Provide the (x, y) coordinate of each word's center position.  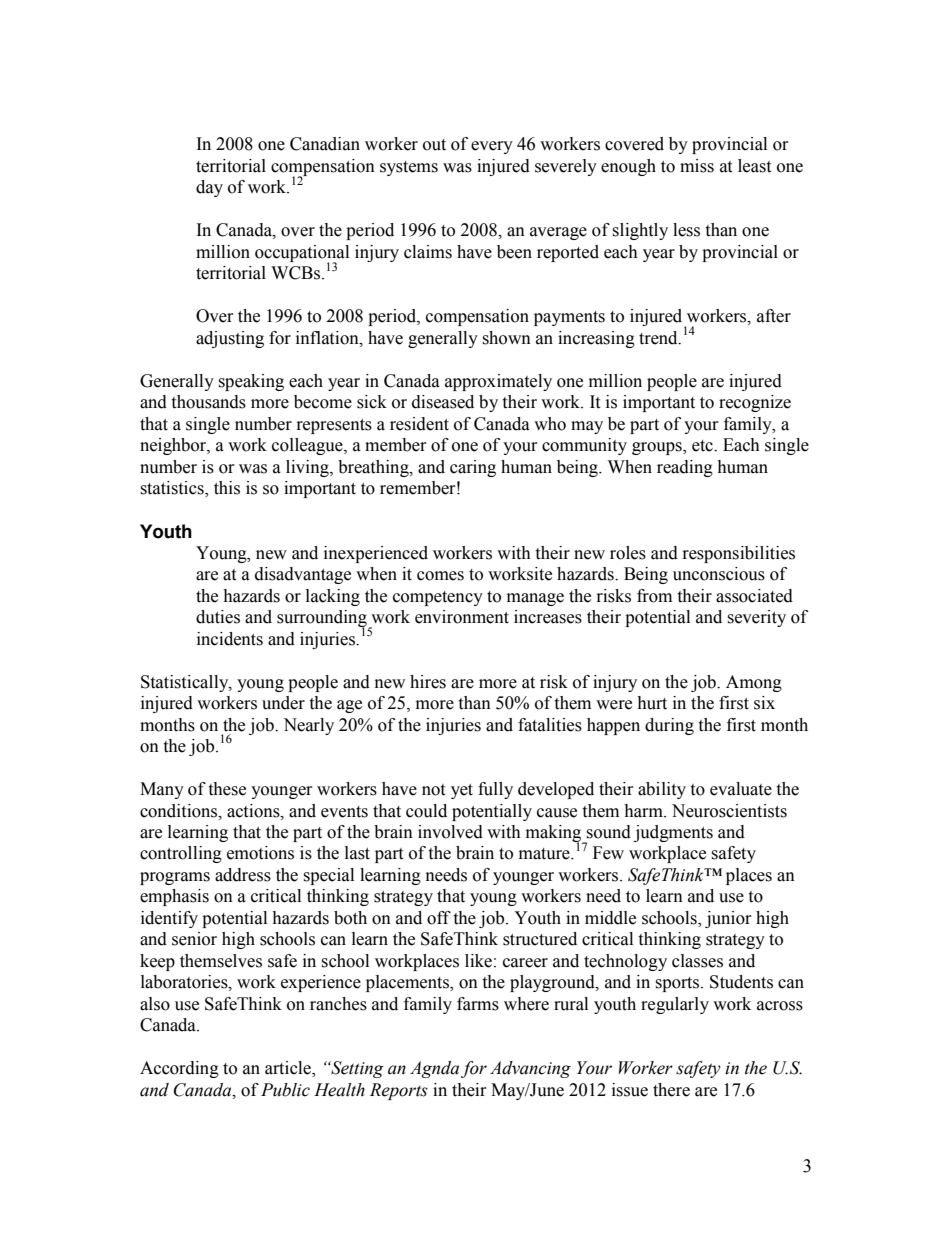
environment (462, 617)
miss (697, 166)
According (179, 1069)
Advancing (530, 1069)
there (671, 1090)
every (492, 147)
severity (756, 618)
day (209, 188)
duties (218, 617)
